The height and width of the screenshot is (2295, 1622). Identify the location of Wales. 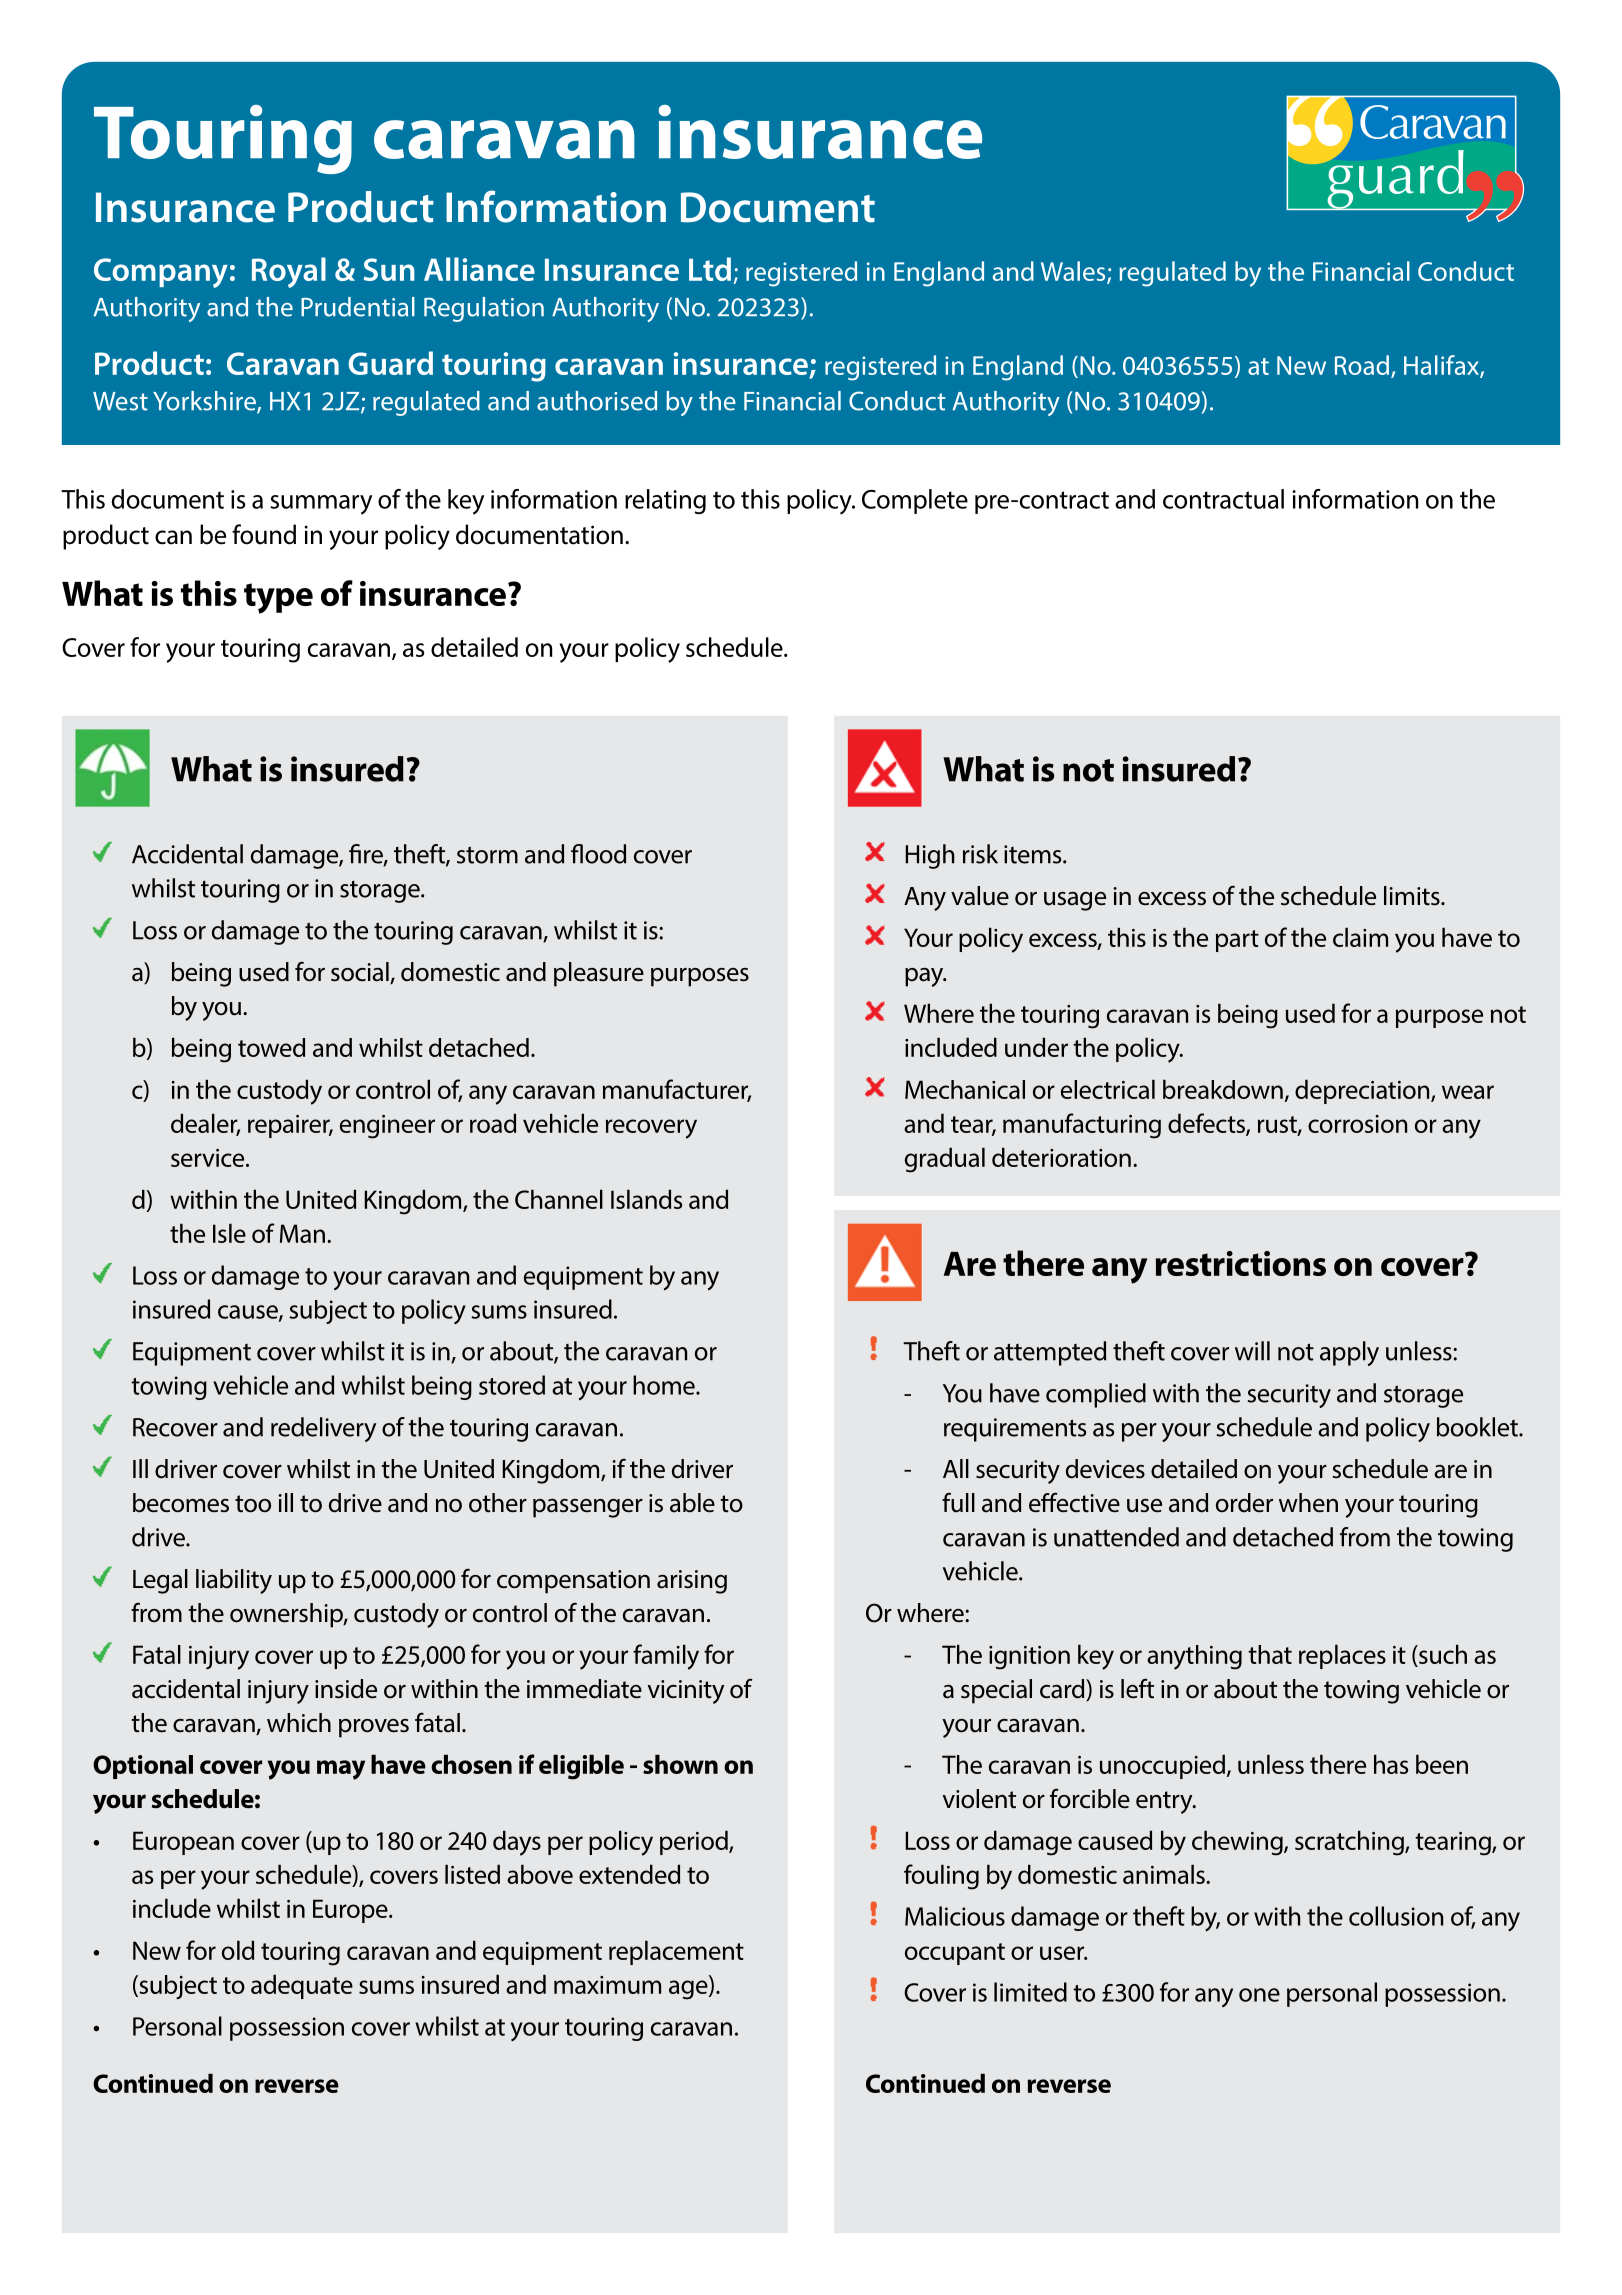
(1074, 272).
